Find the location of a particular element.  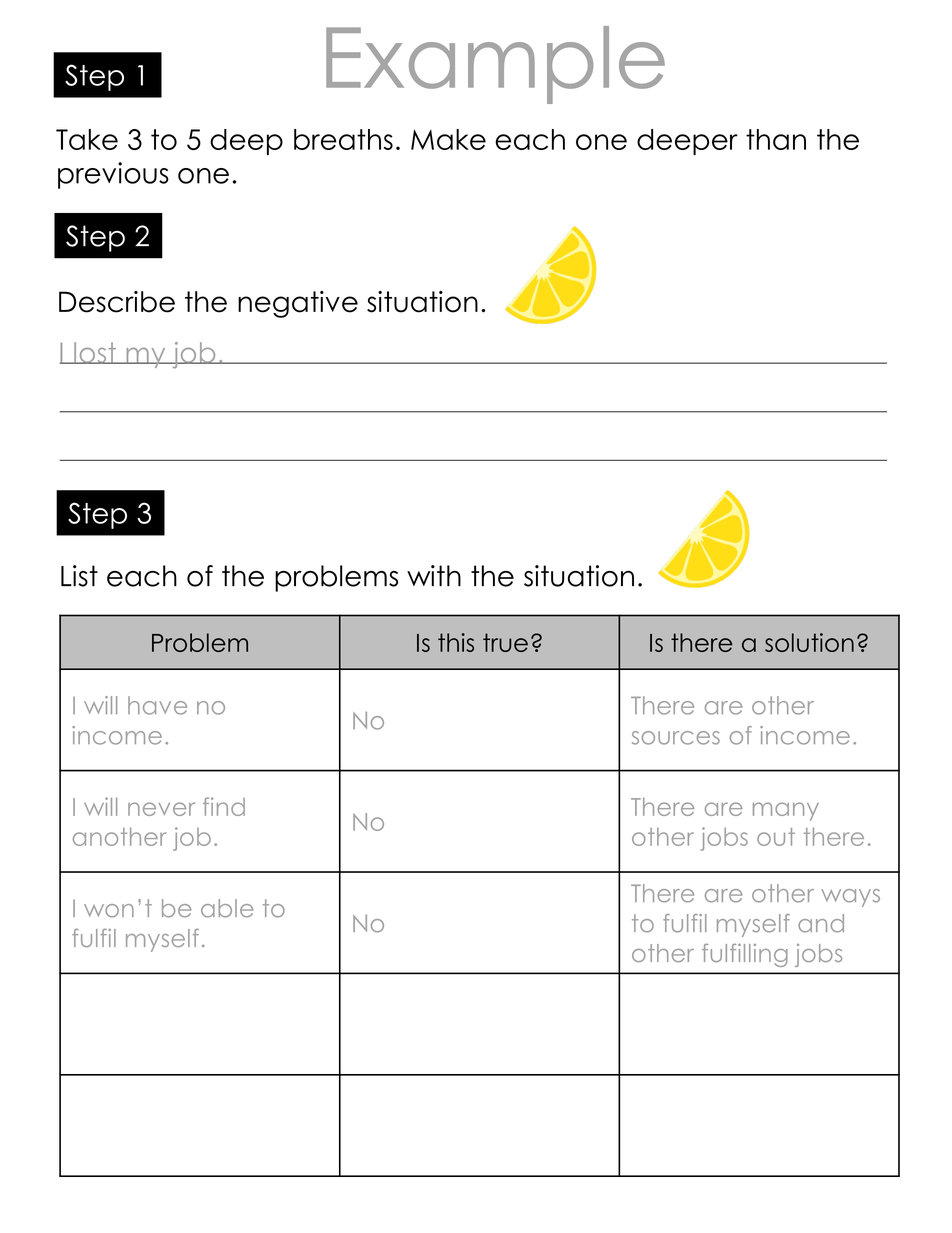

sources is located at coordinates (676, 738).
